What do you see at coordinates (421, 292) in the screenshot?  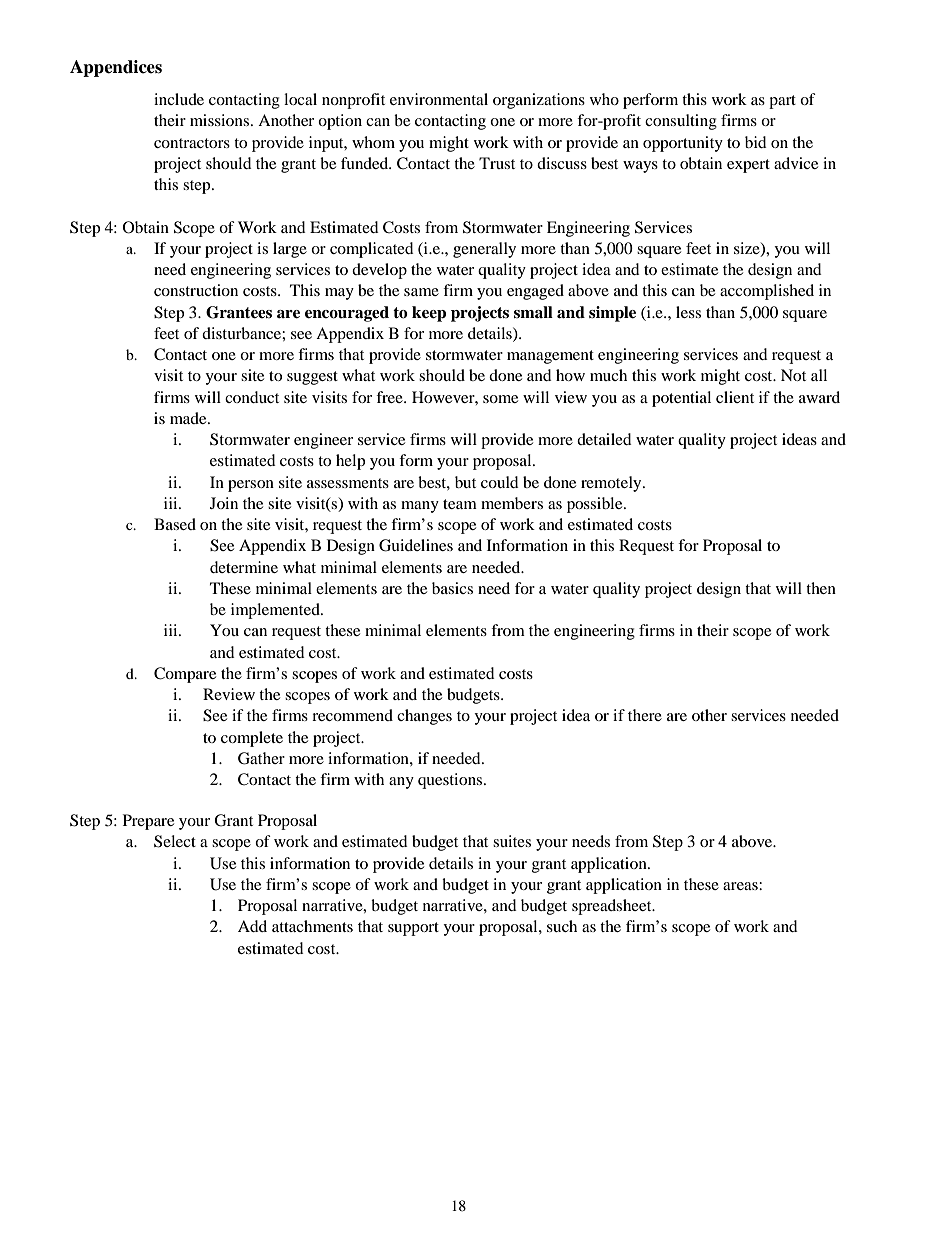 I see `same` at bounding box center [421, 292].
